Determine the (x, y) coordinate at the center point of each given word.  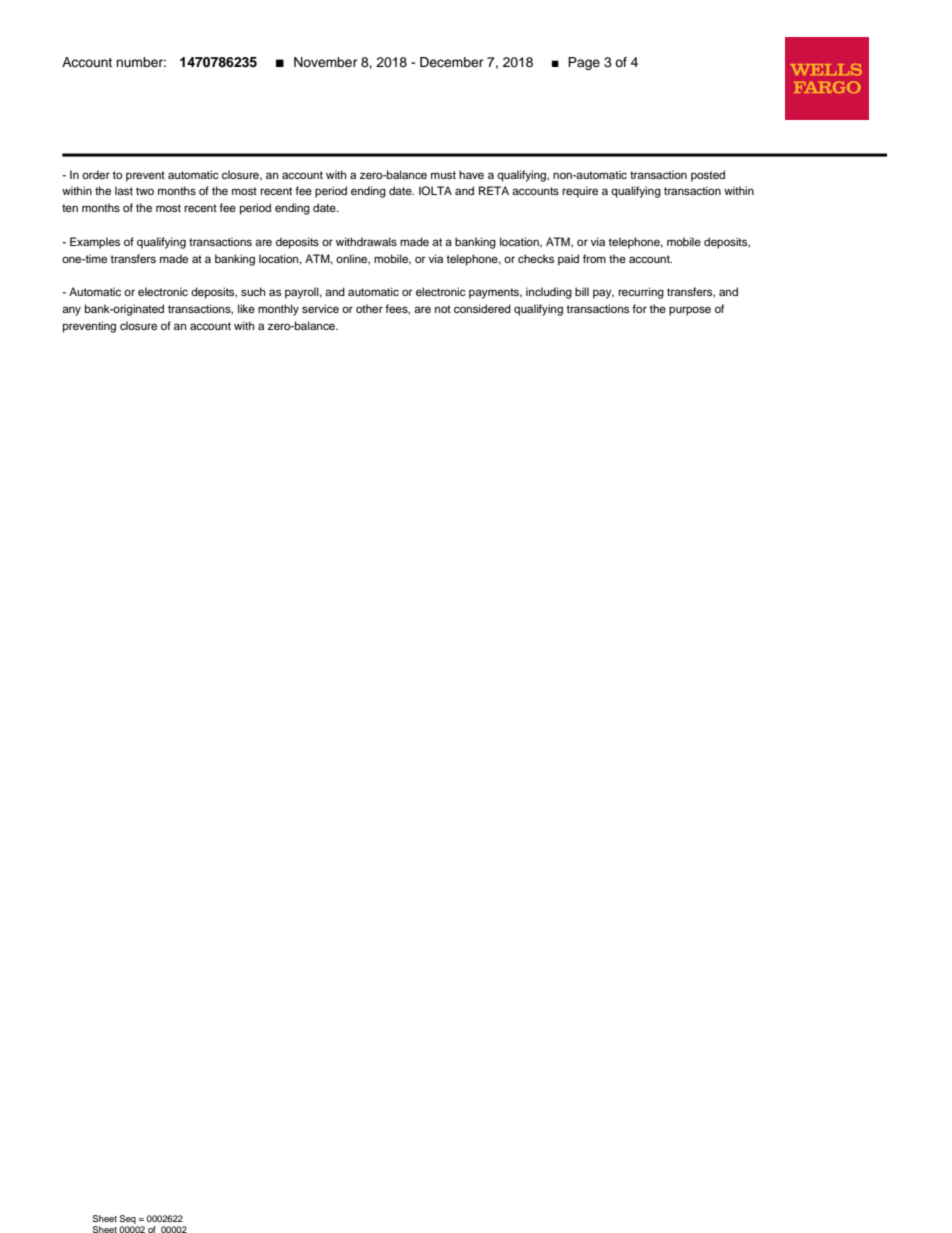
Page (584, 63)
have (471, 174)
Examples (95, 243)
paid (568, 260)
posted (708, 176)
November (325, 62)
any (71, 311)
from (594, 258)
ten (70, 208)
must (443, 175)
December (451, 62)
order (96, 174)
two (145, 191)
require (580, 192)
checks (536, 258)
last (124, 190)
